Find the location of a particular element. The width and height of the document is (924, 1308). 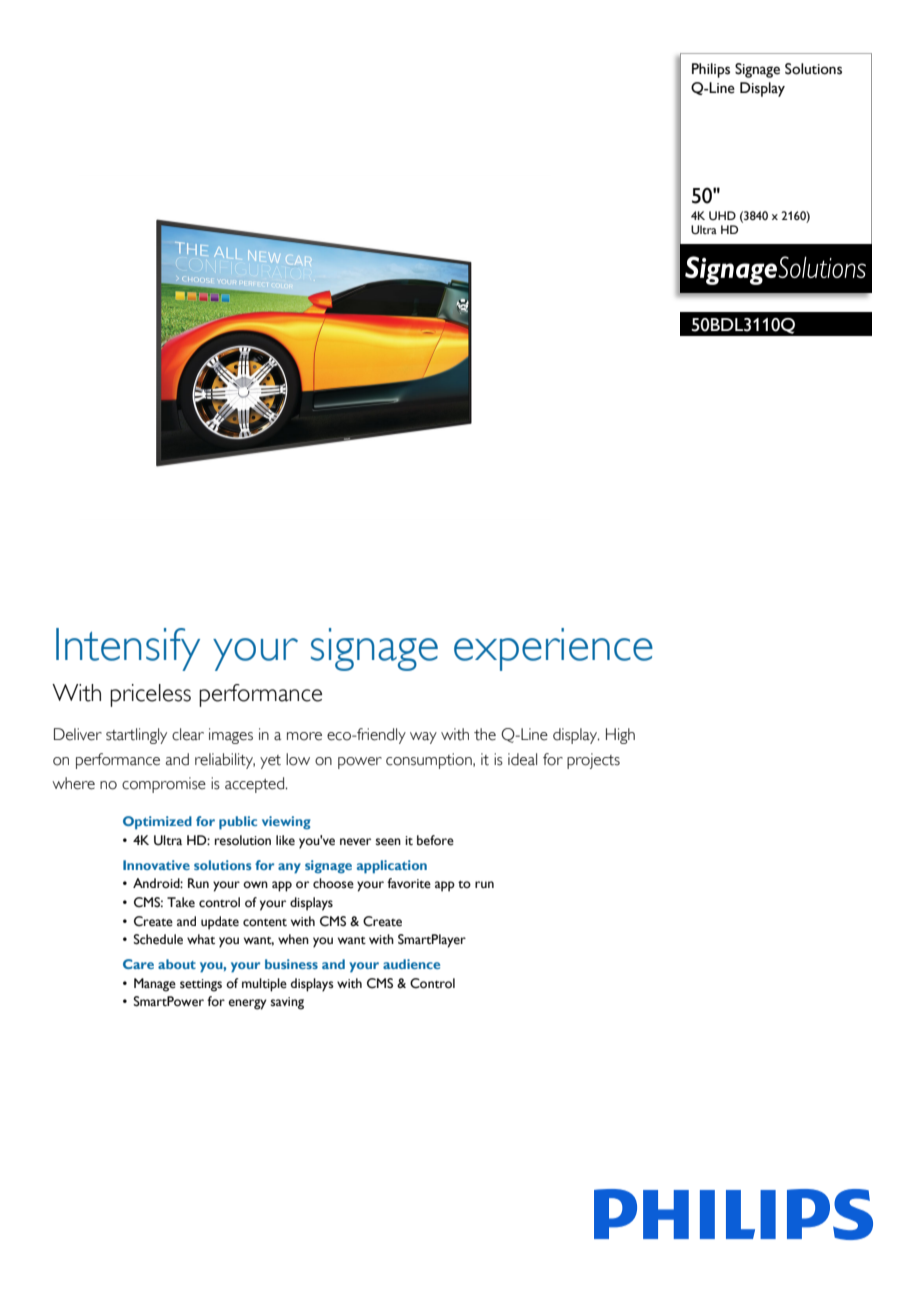

way is located at coordinates (423, 738).
